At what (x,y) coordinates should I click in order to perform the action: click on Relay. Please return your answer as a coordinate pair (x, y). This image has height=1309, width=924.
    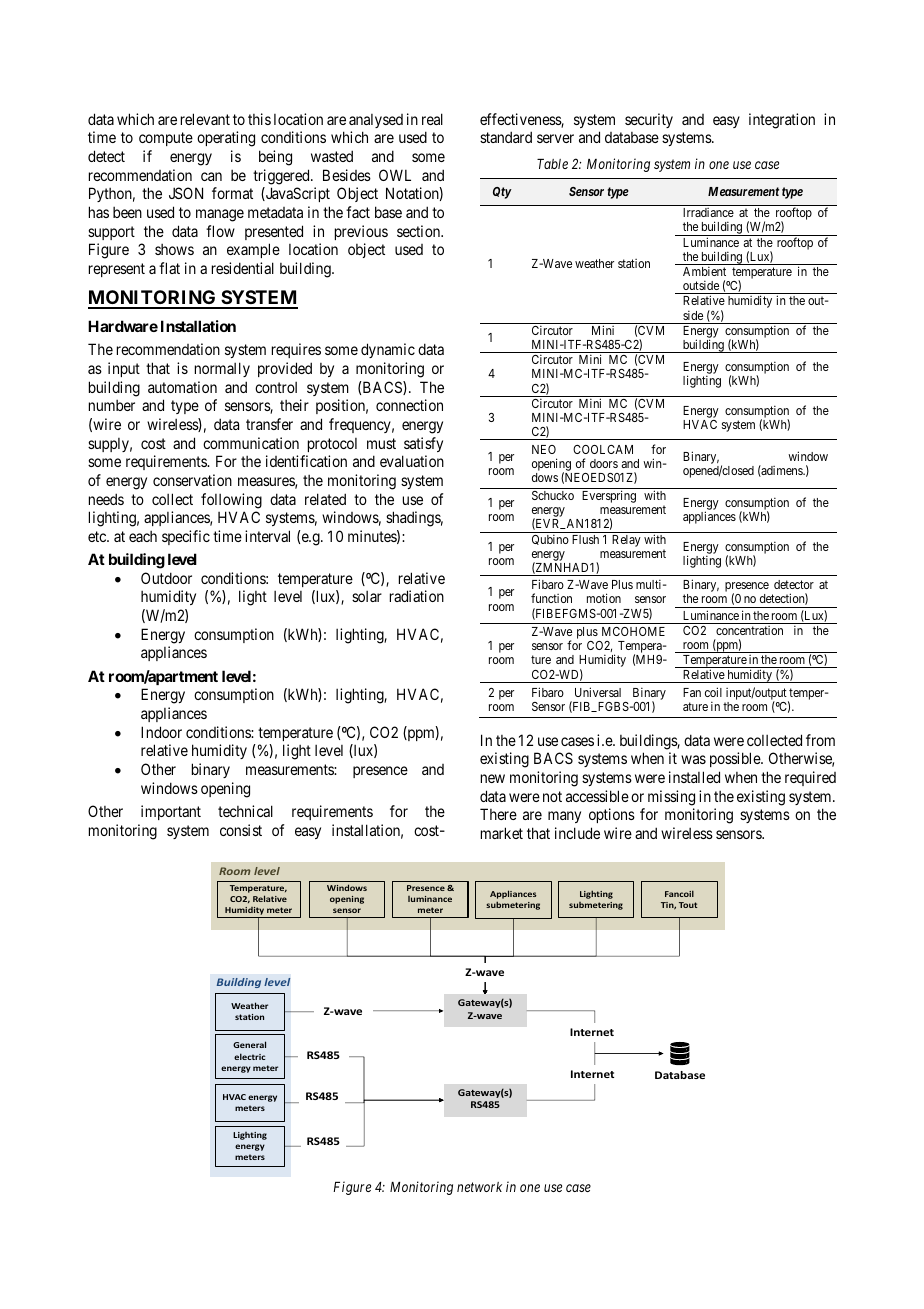
    Looking at the image, I should click on (626, 541).
